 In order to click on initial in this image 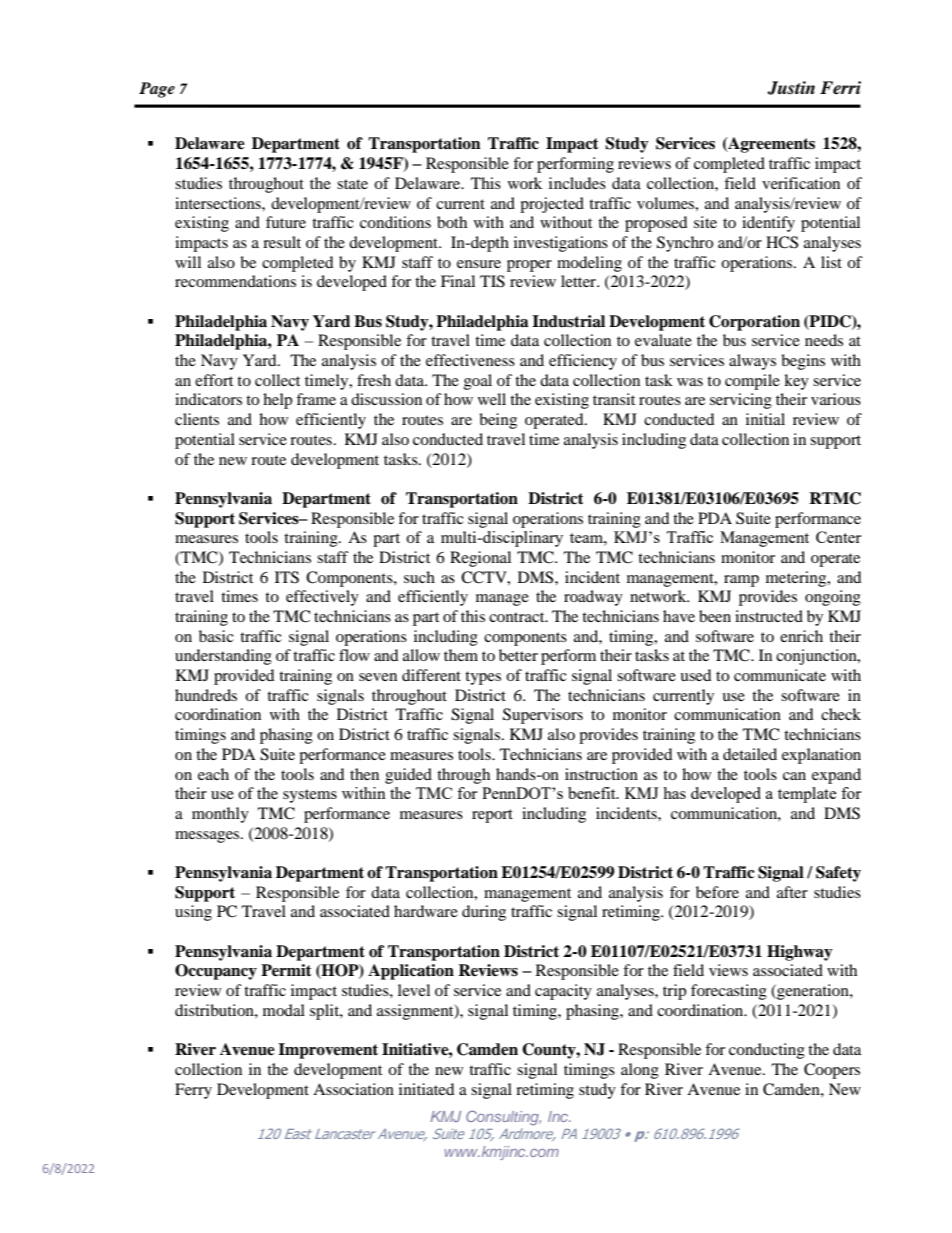, I will do `click(765, 419)`.
